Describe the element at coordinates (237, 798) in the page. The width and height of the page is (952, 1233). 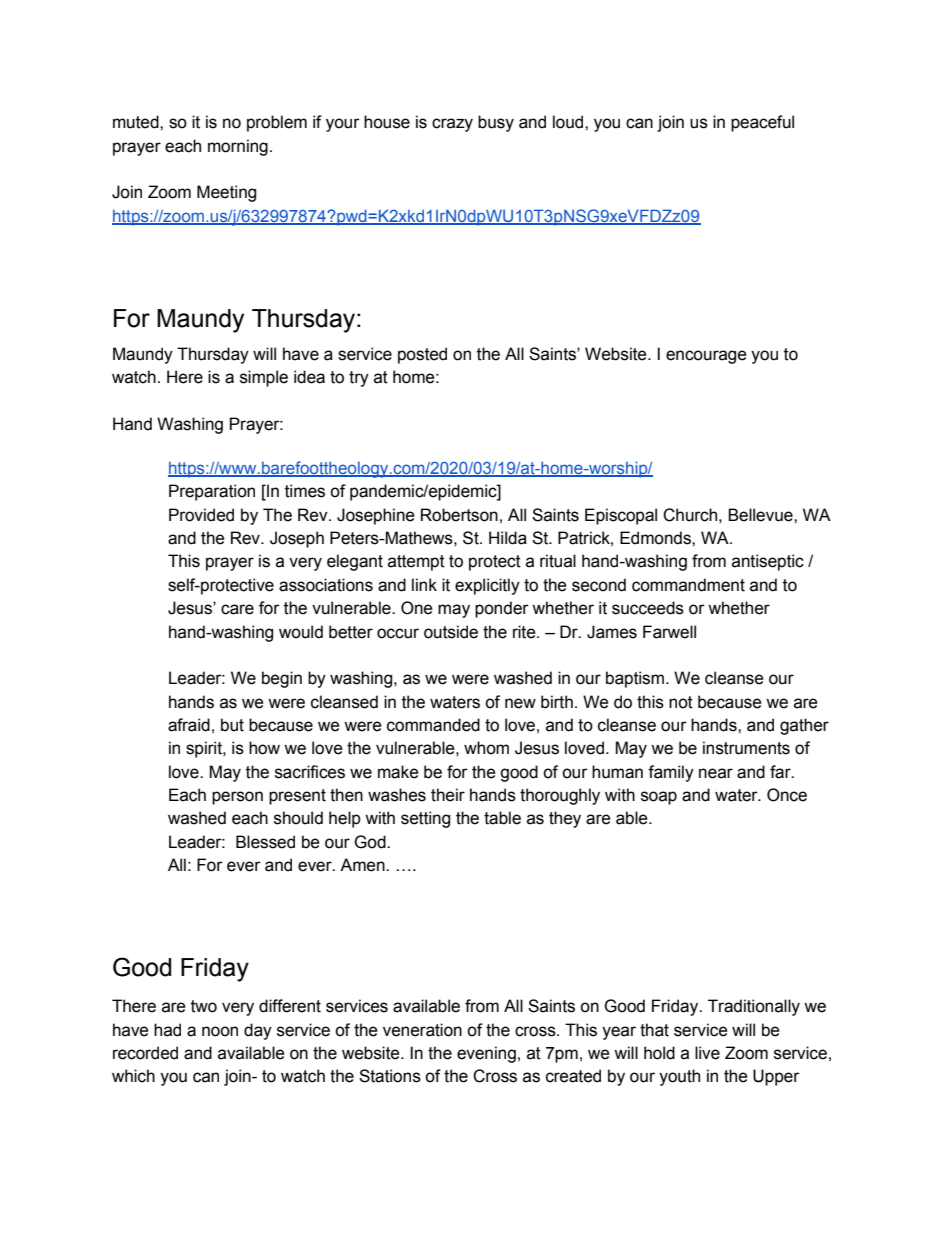
I see `person` at that location.
